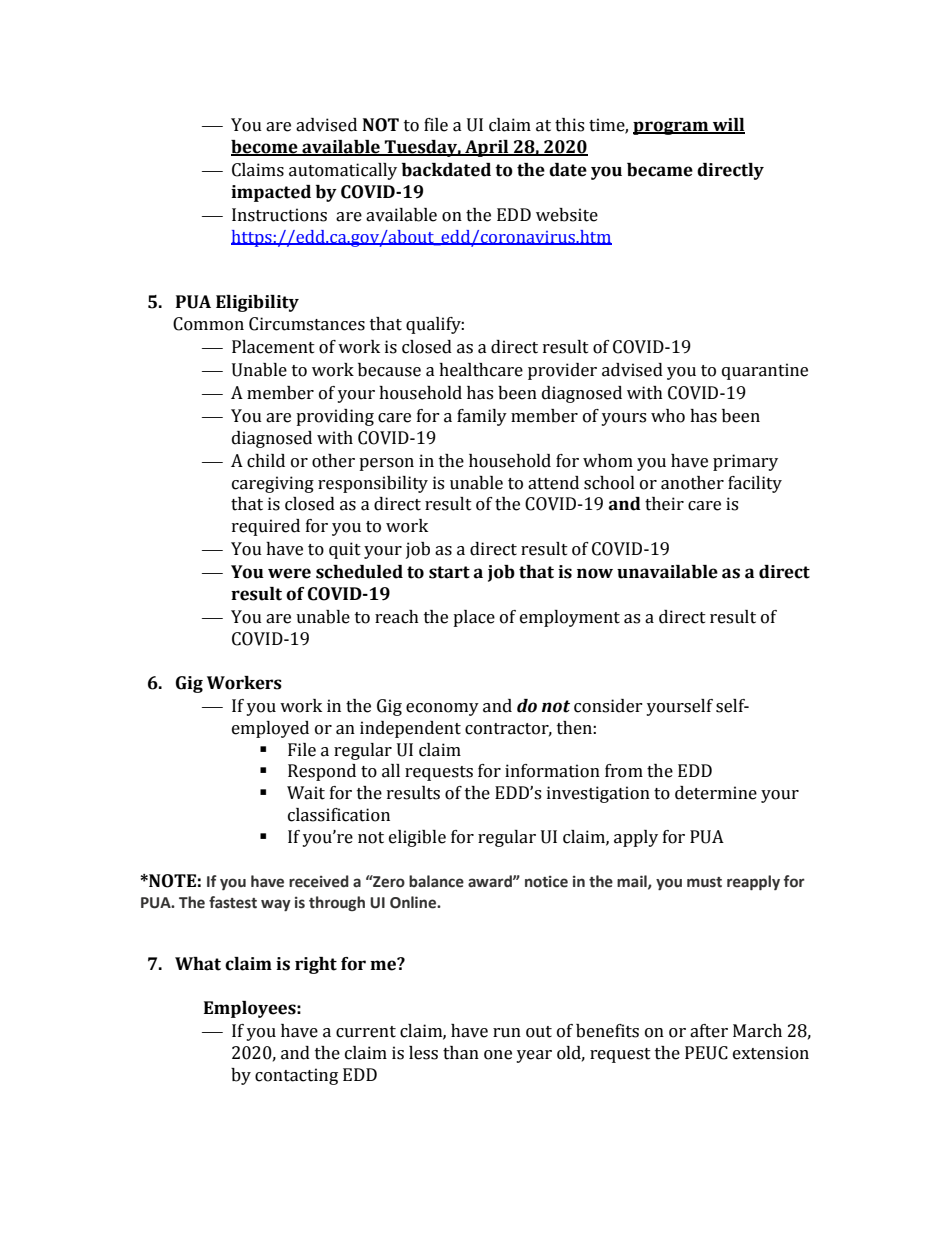 This screenshot has height=1233, width=952. What do you see at coordinates (487, 148) in the screenshot?
I see `April` at bounding box center [487, 148].
